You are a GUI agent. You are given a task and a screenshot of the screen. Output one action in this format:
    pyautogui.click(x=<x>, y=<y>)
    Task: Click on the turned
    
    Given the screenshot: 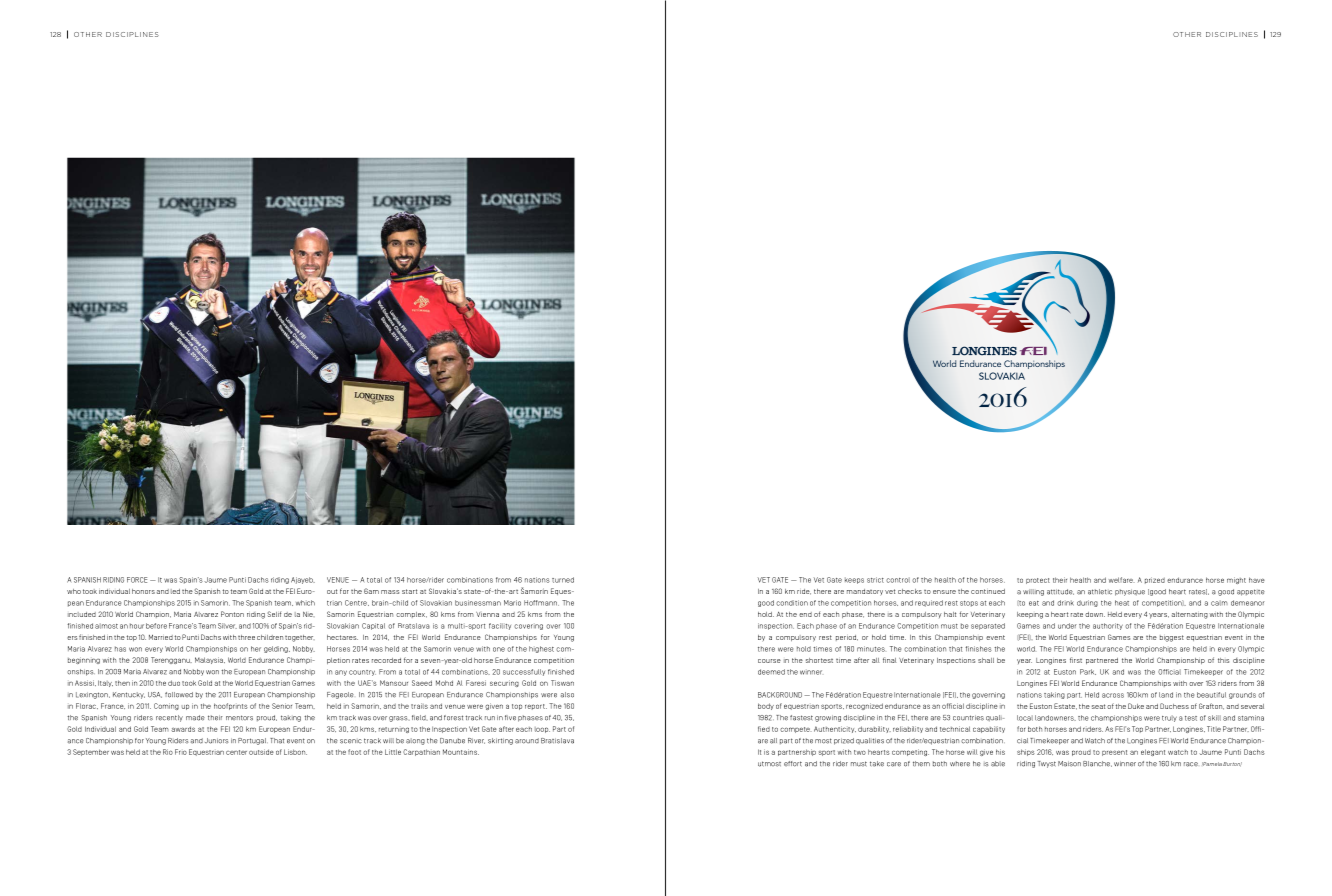 What is the action you would take?
    pyautogui.click(x=563, y=580)
